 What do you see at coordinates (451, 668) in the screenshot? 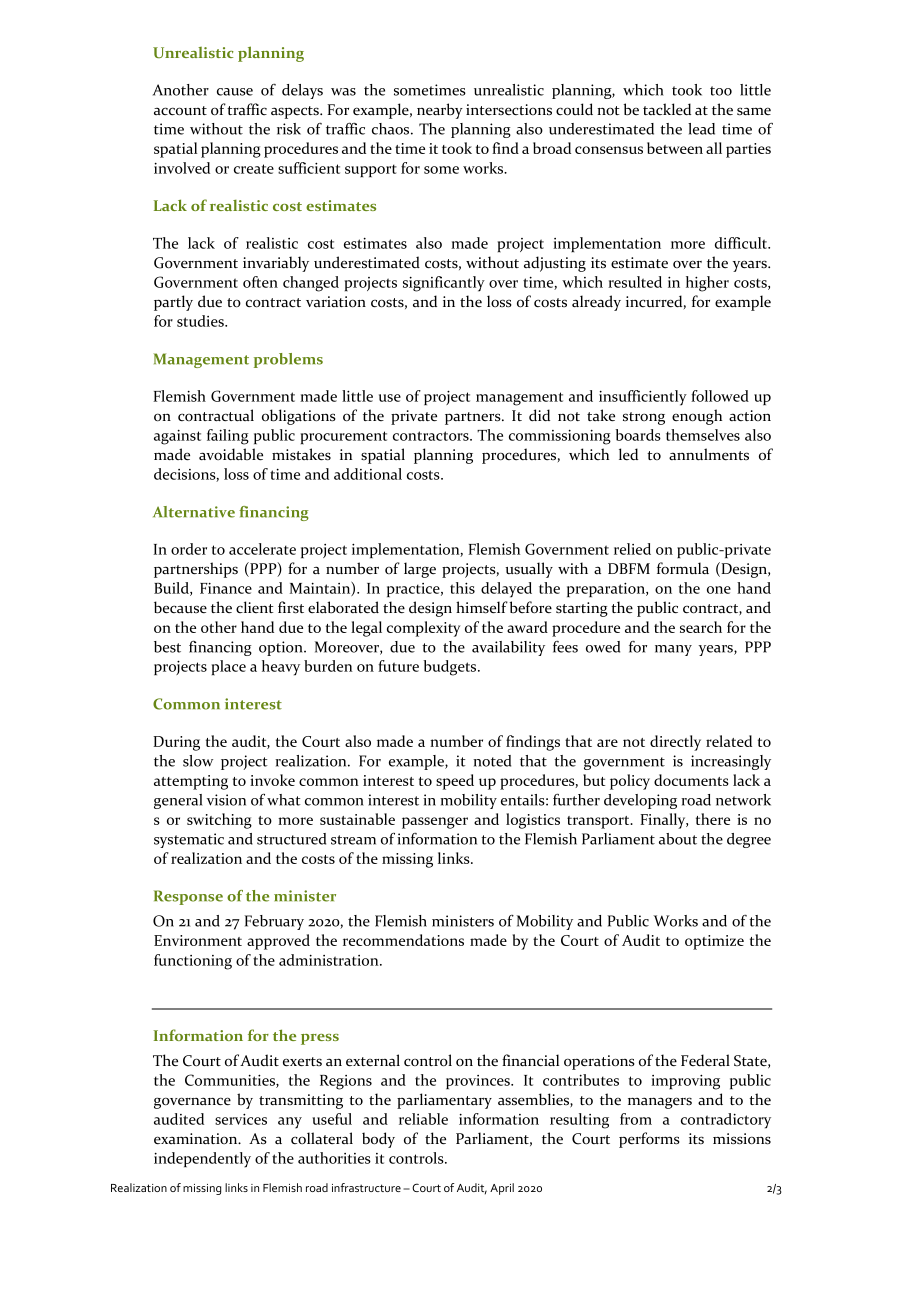
I see `budgets` at bounding box center [451, 668].
